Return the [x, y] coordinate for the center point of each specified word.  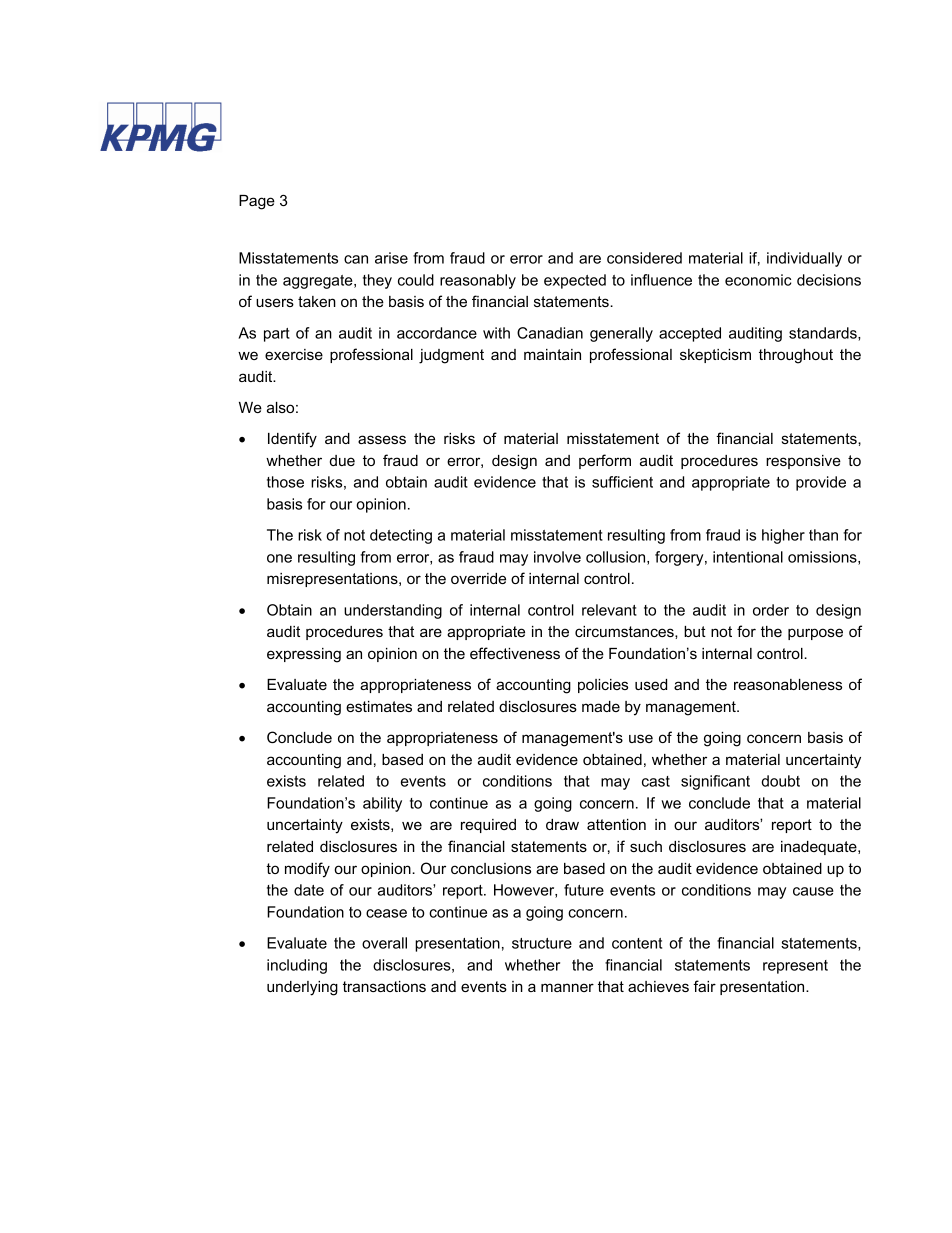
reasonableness [788, 684]
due [342, 460]
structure [542, 943]
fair [704, 986]
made [601, 706]
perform [605, 461]
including [297, 966]
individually [804, 259]
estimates [379, 706]
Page [257, 202]
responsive [803, 462]
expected [575, 281]
